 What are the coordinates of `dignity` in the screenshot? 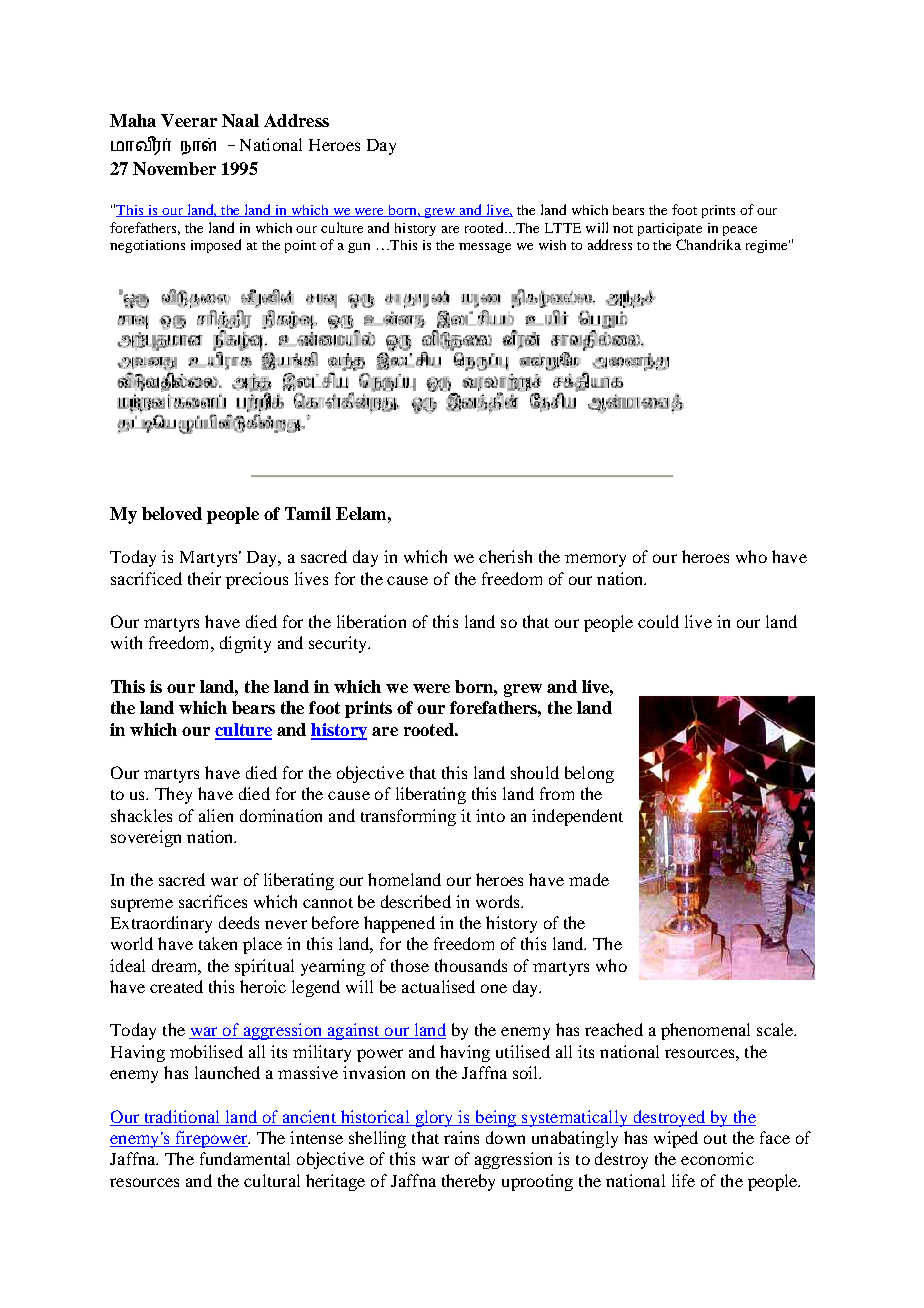 It's located at (245, 644).
